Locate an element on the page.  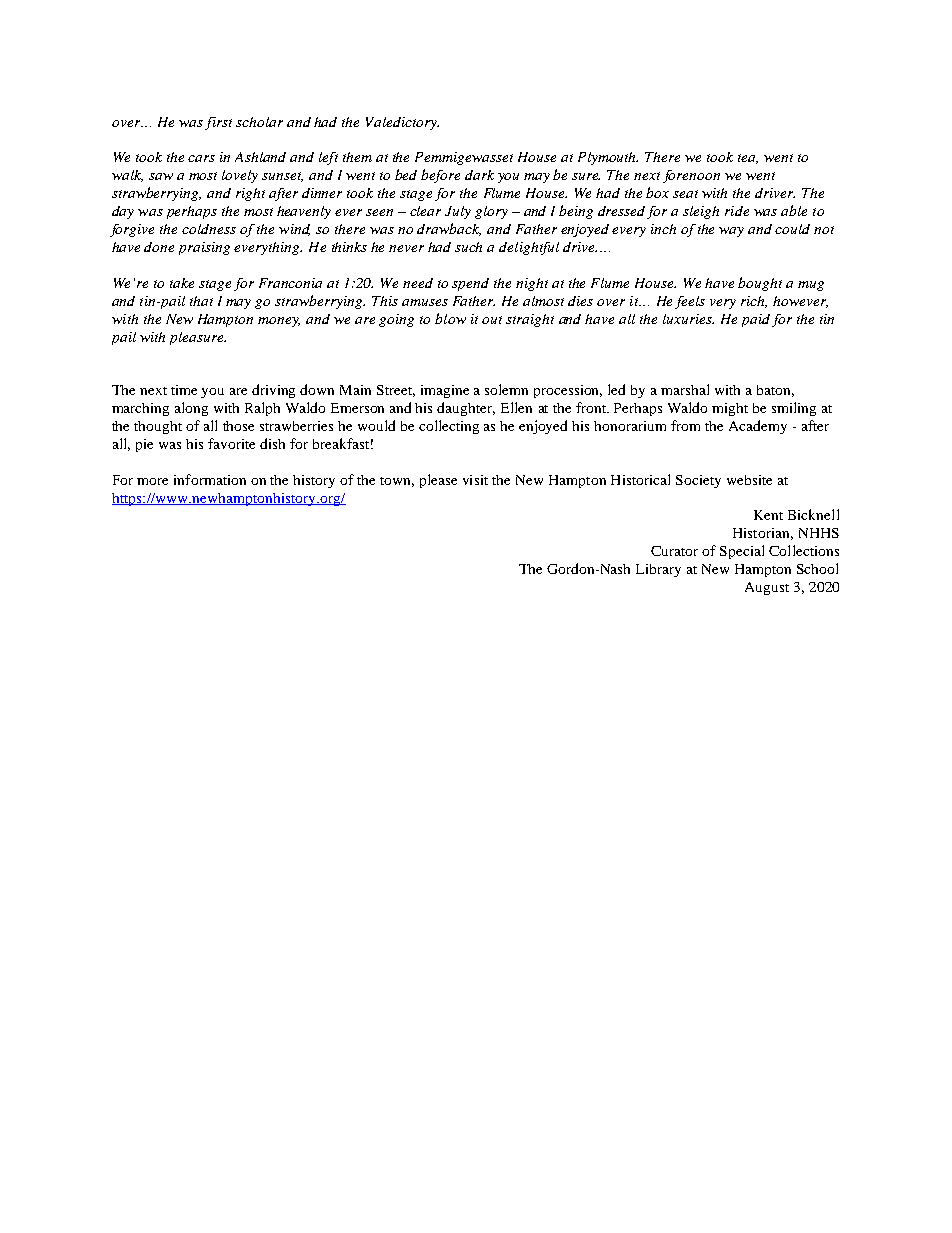
Valedictory is located at coordinates (402, 123).
